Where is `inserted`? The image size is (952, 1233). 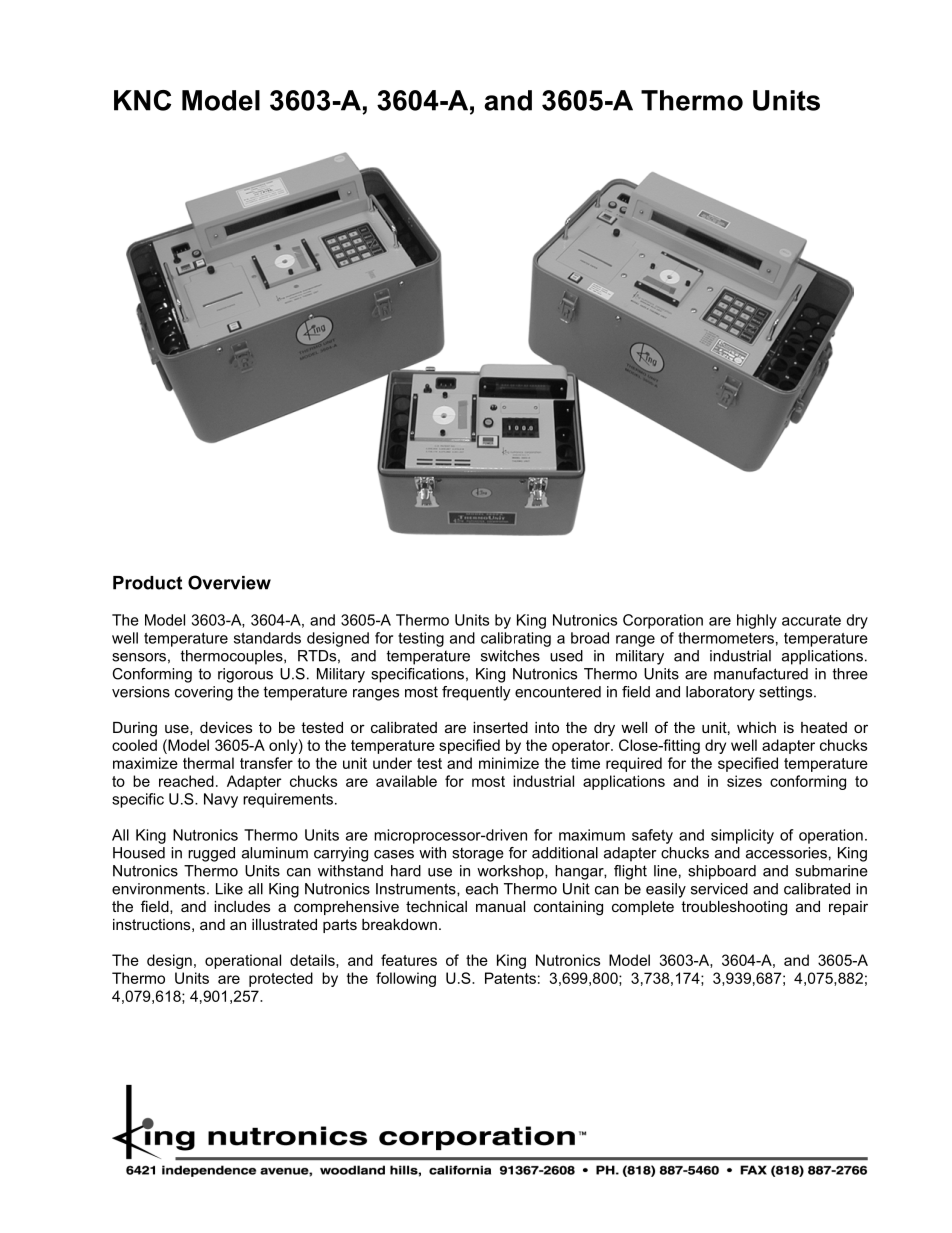 inserted is located at coordinates (500, 727).
